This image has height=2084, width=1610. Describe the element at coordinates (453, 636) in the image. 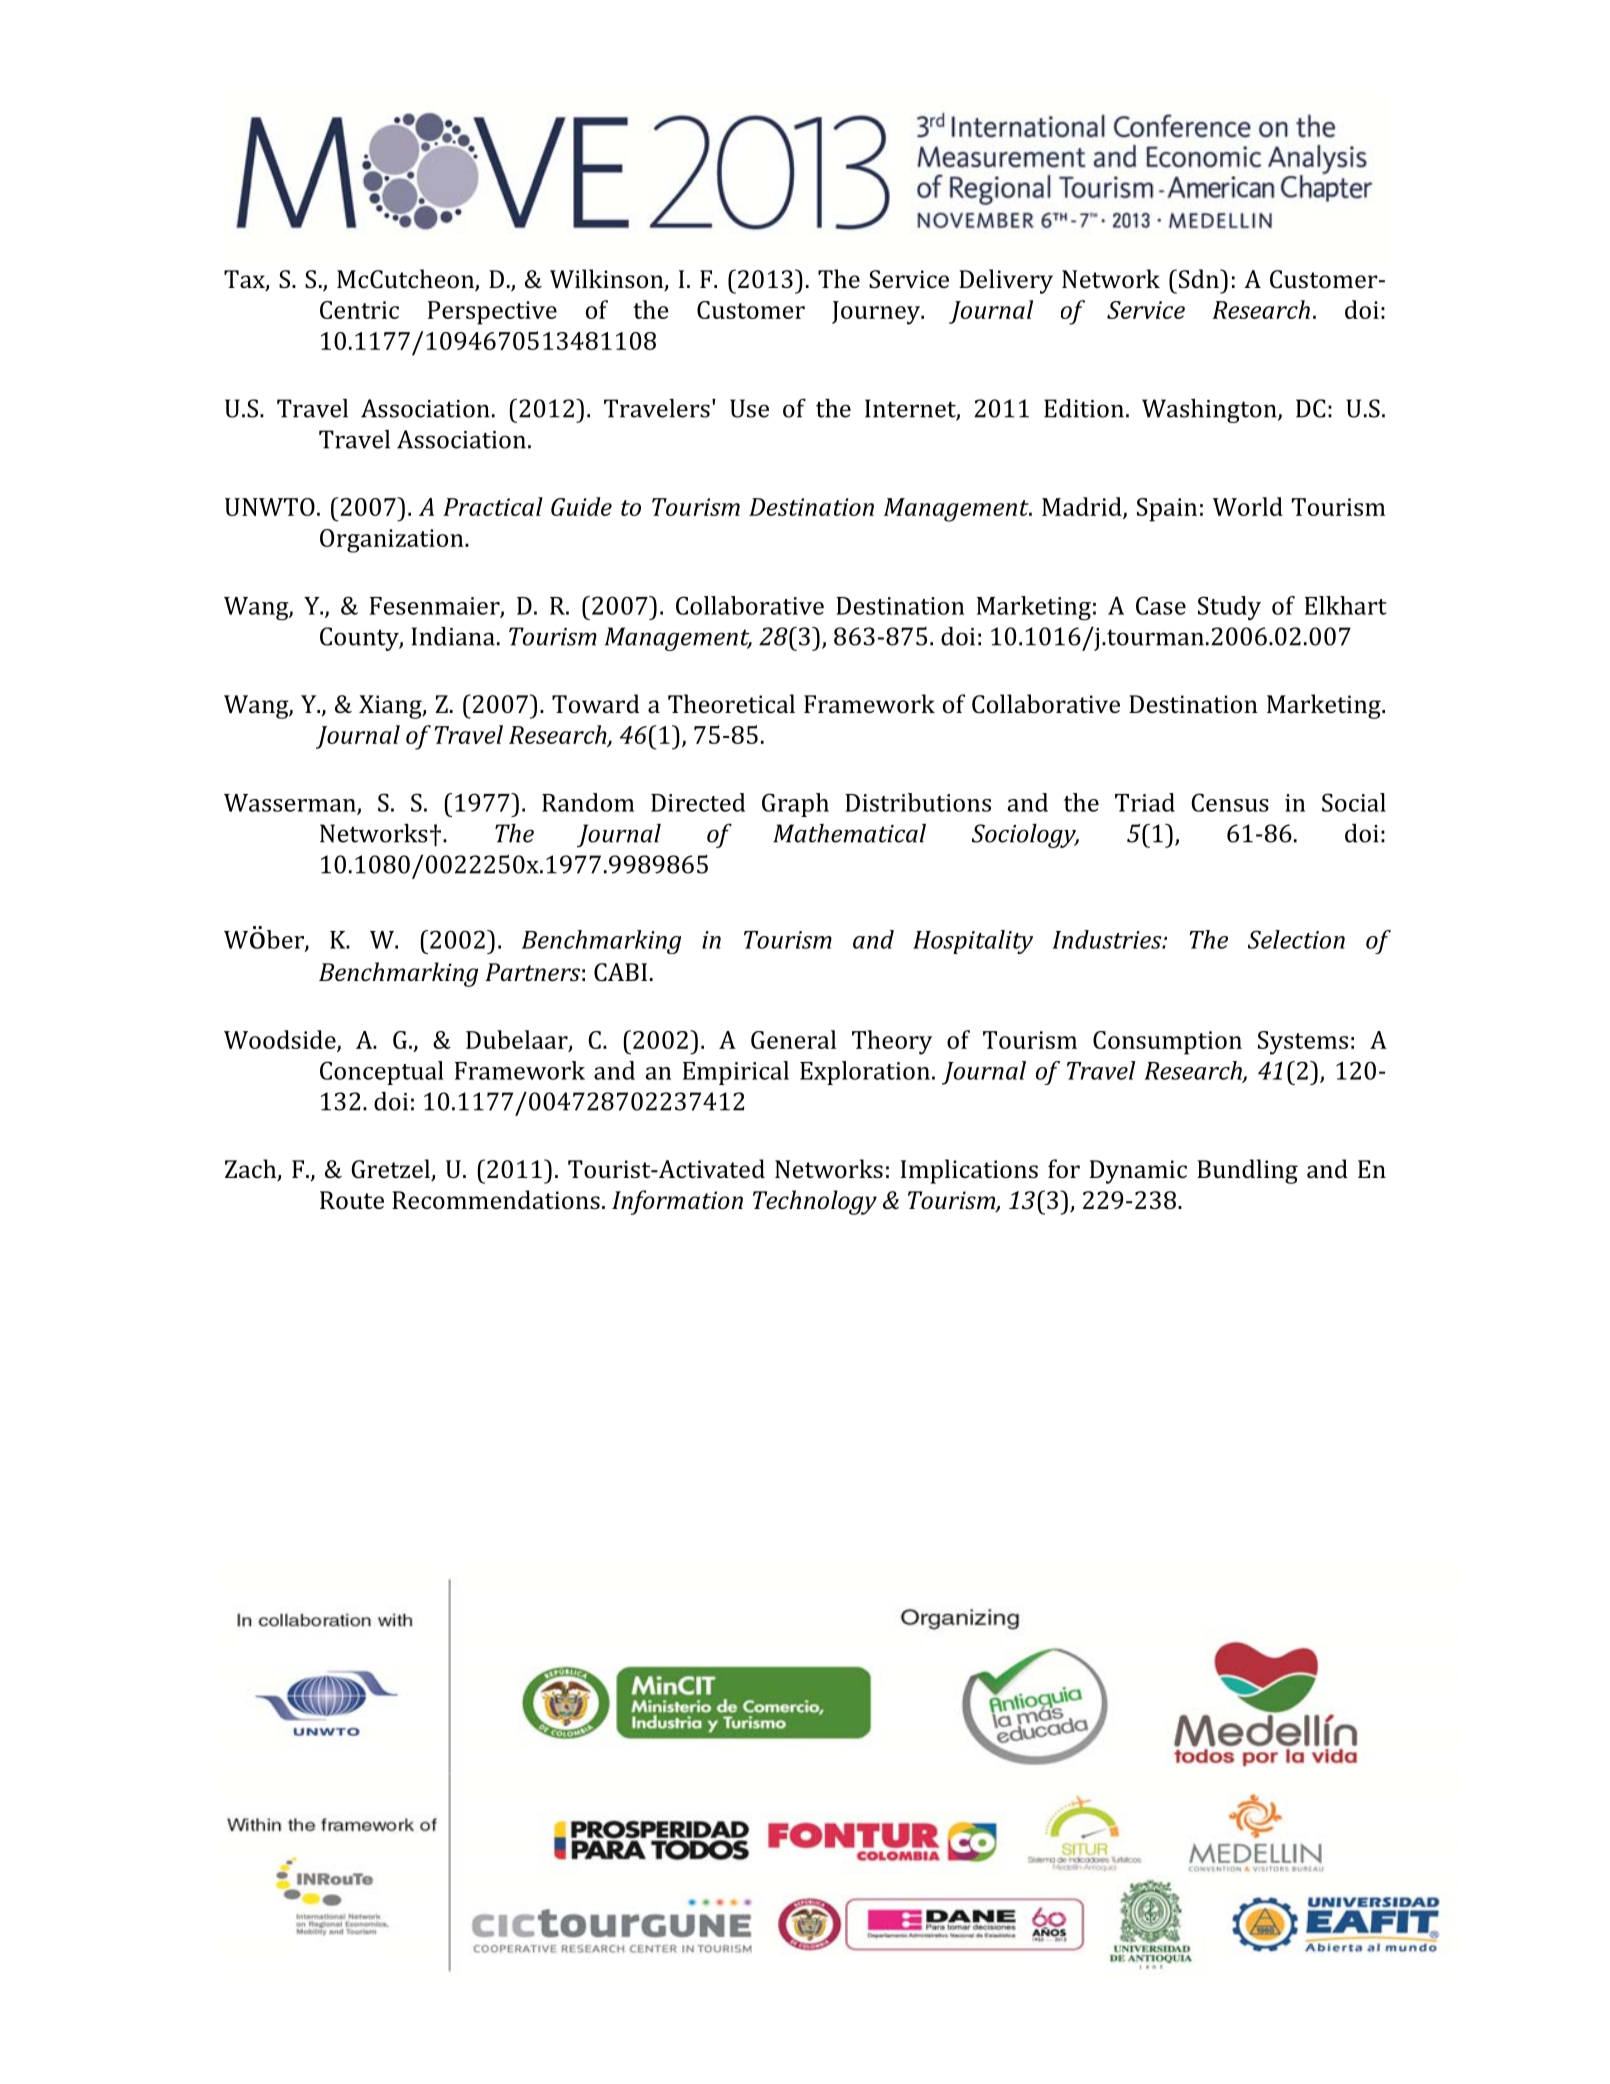

I see `Indiana` at that location.
